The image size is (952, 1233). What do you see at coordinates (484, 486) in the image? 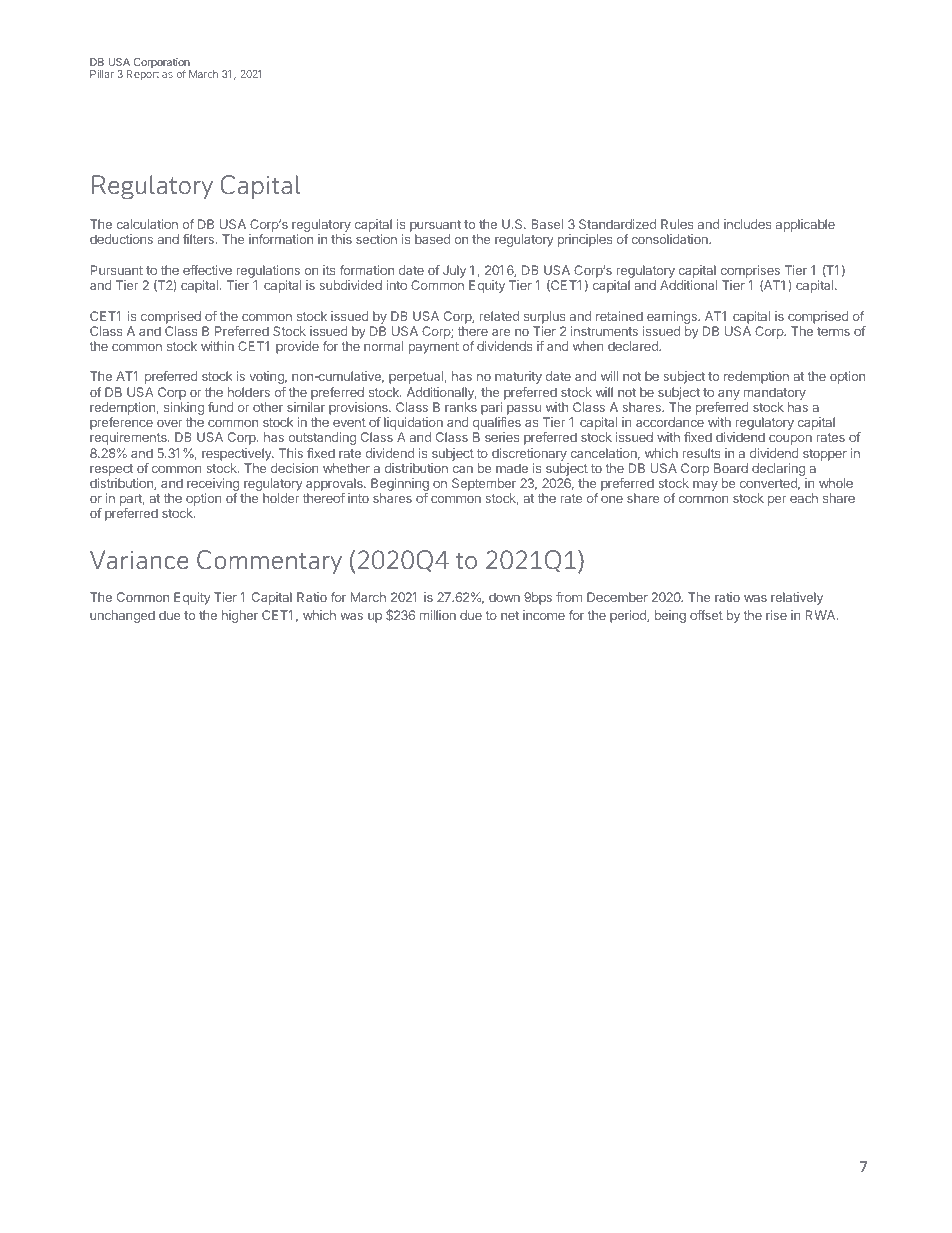
I see `September` at bounding box center [484, 486].
